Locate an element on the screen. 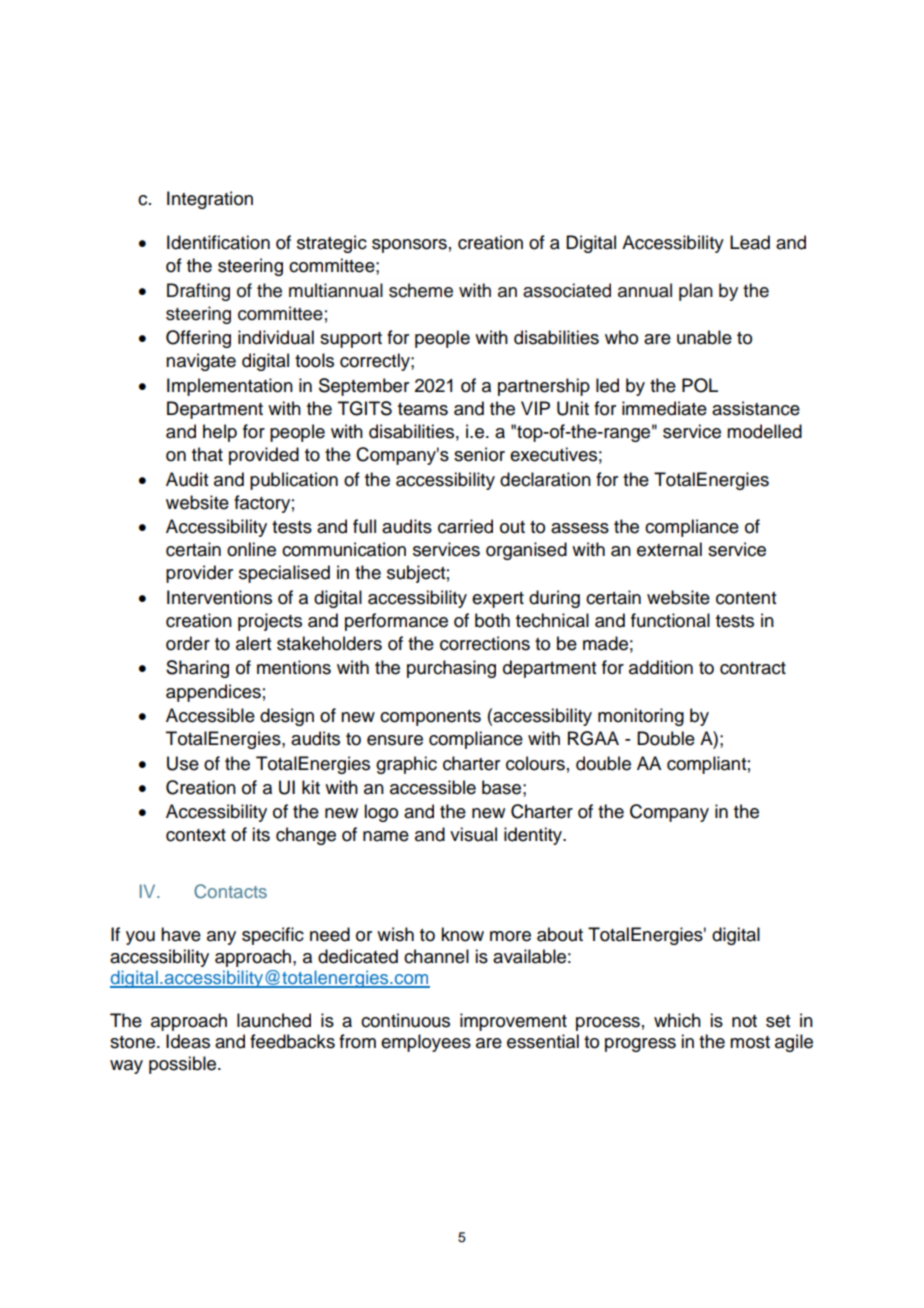  graphic is located at coordinates (406, 765).
